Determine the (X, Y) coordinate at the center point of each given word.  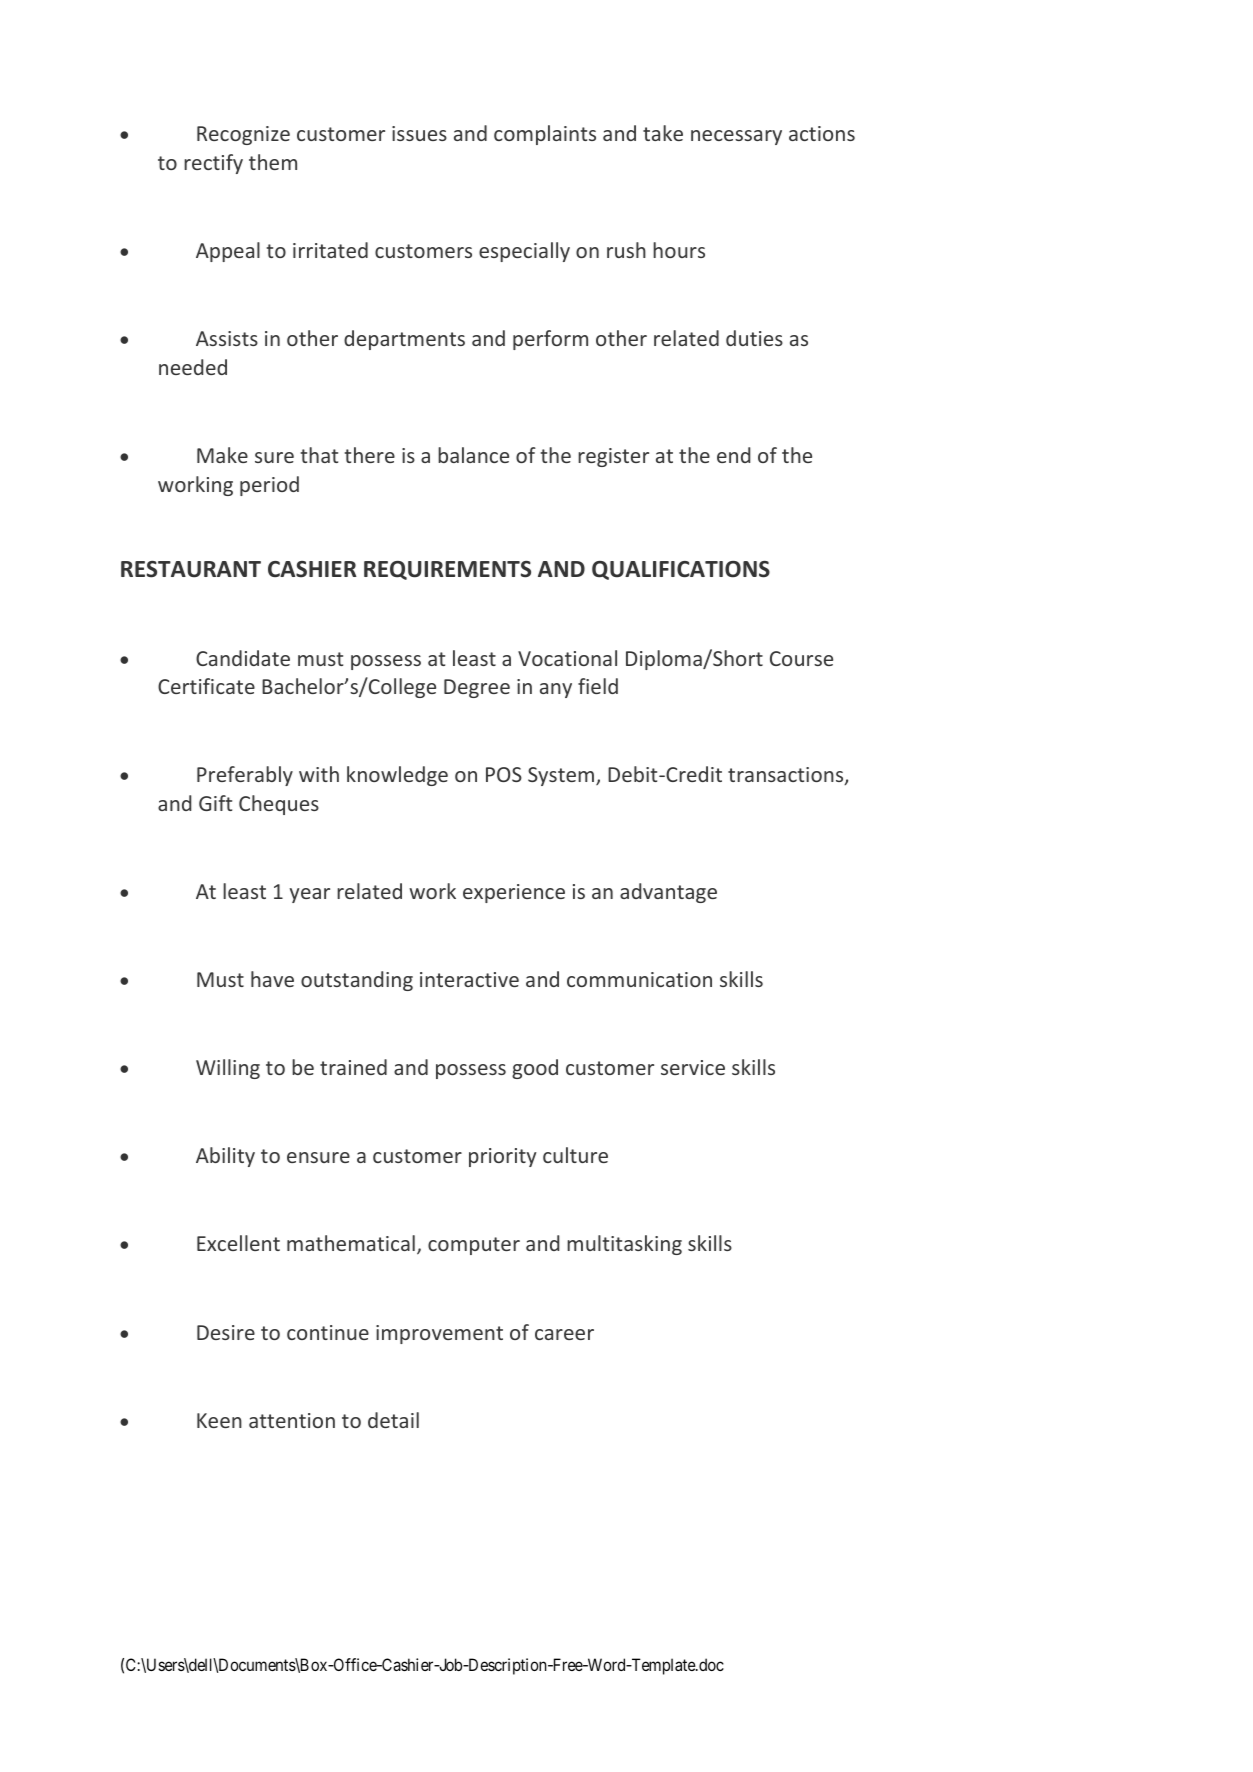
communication (639, 979)
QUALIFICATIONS (681, 570)
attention (292, 1420)
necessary (736, 137)
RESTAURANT (191, 569)
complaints (545, 135)
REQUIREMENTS (447, 570)
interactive (469, 979)
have (272, 979)
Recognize (243, 135)
